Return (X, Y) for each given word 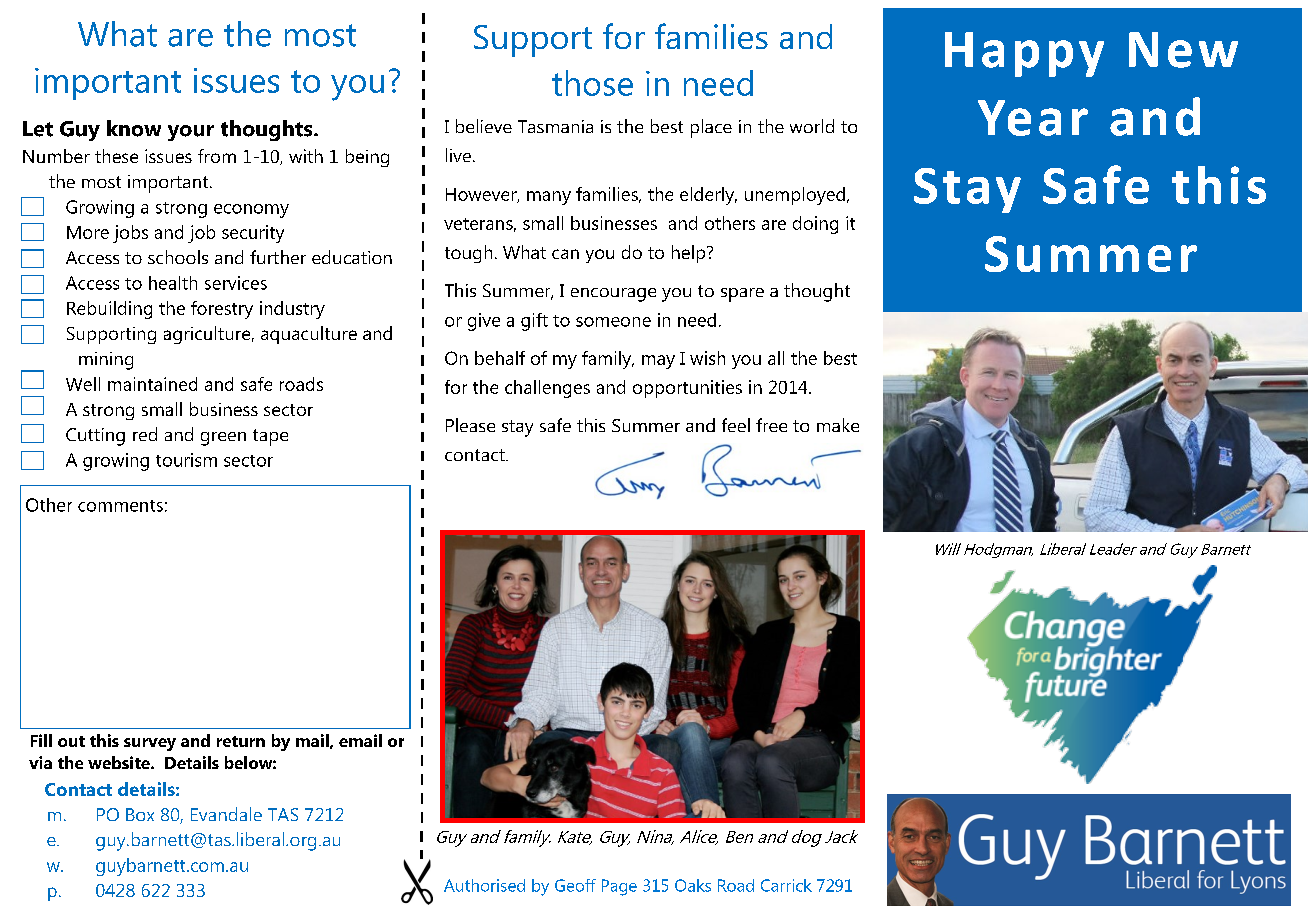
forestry (222, 310)
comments (120, 506)
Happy (1024, 54)
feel (736, 425)
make (838, 425)
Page (619, 887)
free (771, 425)
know (134, 128)
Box (140, 814)
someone (613, 322)
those (592, 83)
